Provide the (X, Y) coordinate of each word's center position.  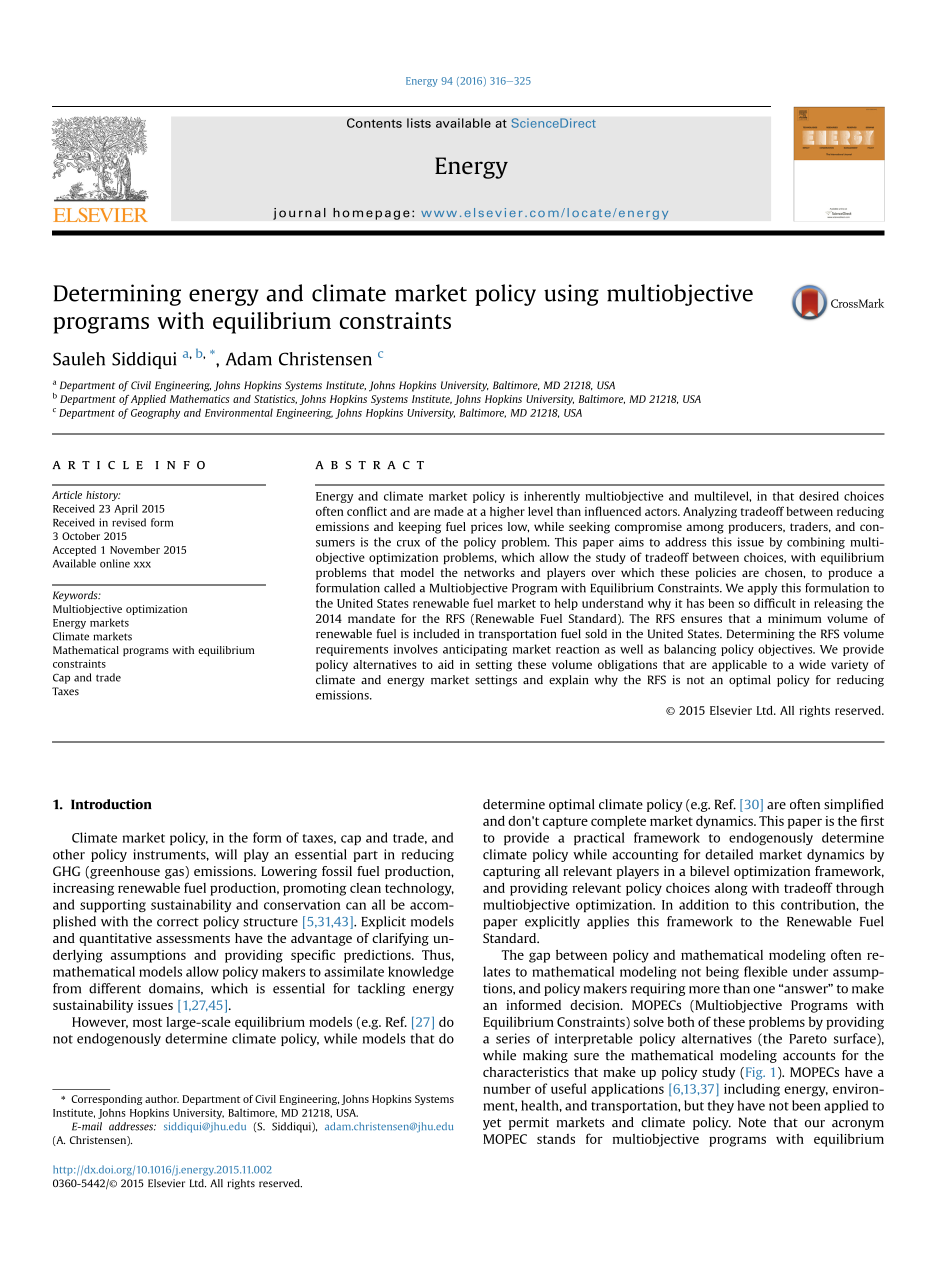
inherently (552, 497)
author (162, 1099)
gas (174, 874)
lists (419, 123)
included (436, 633)
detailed (729, 854)
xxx (142, 565)
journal (299, 214)
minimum (794, 618)
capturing (512, 872)
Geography (155, 413)
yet (492, 1124)
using (571, 295)
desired (819, 496)
